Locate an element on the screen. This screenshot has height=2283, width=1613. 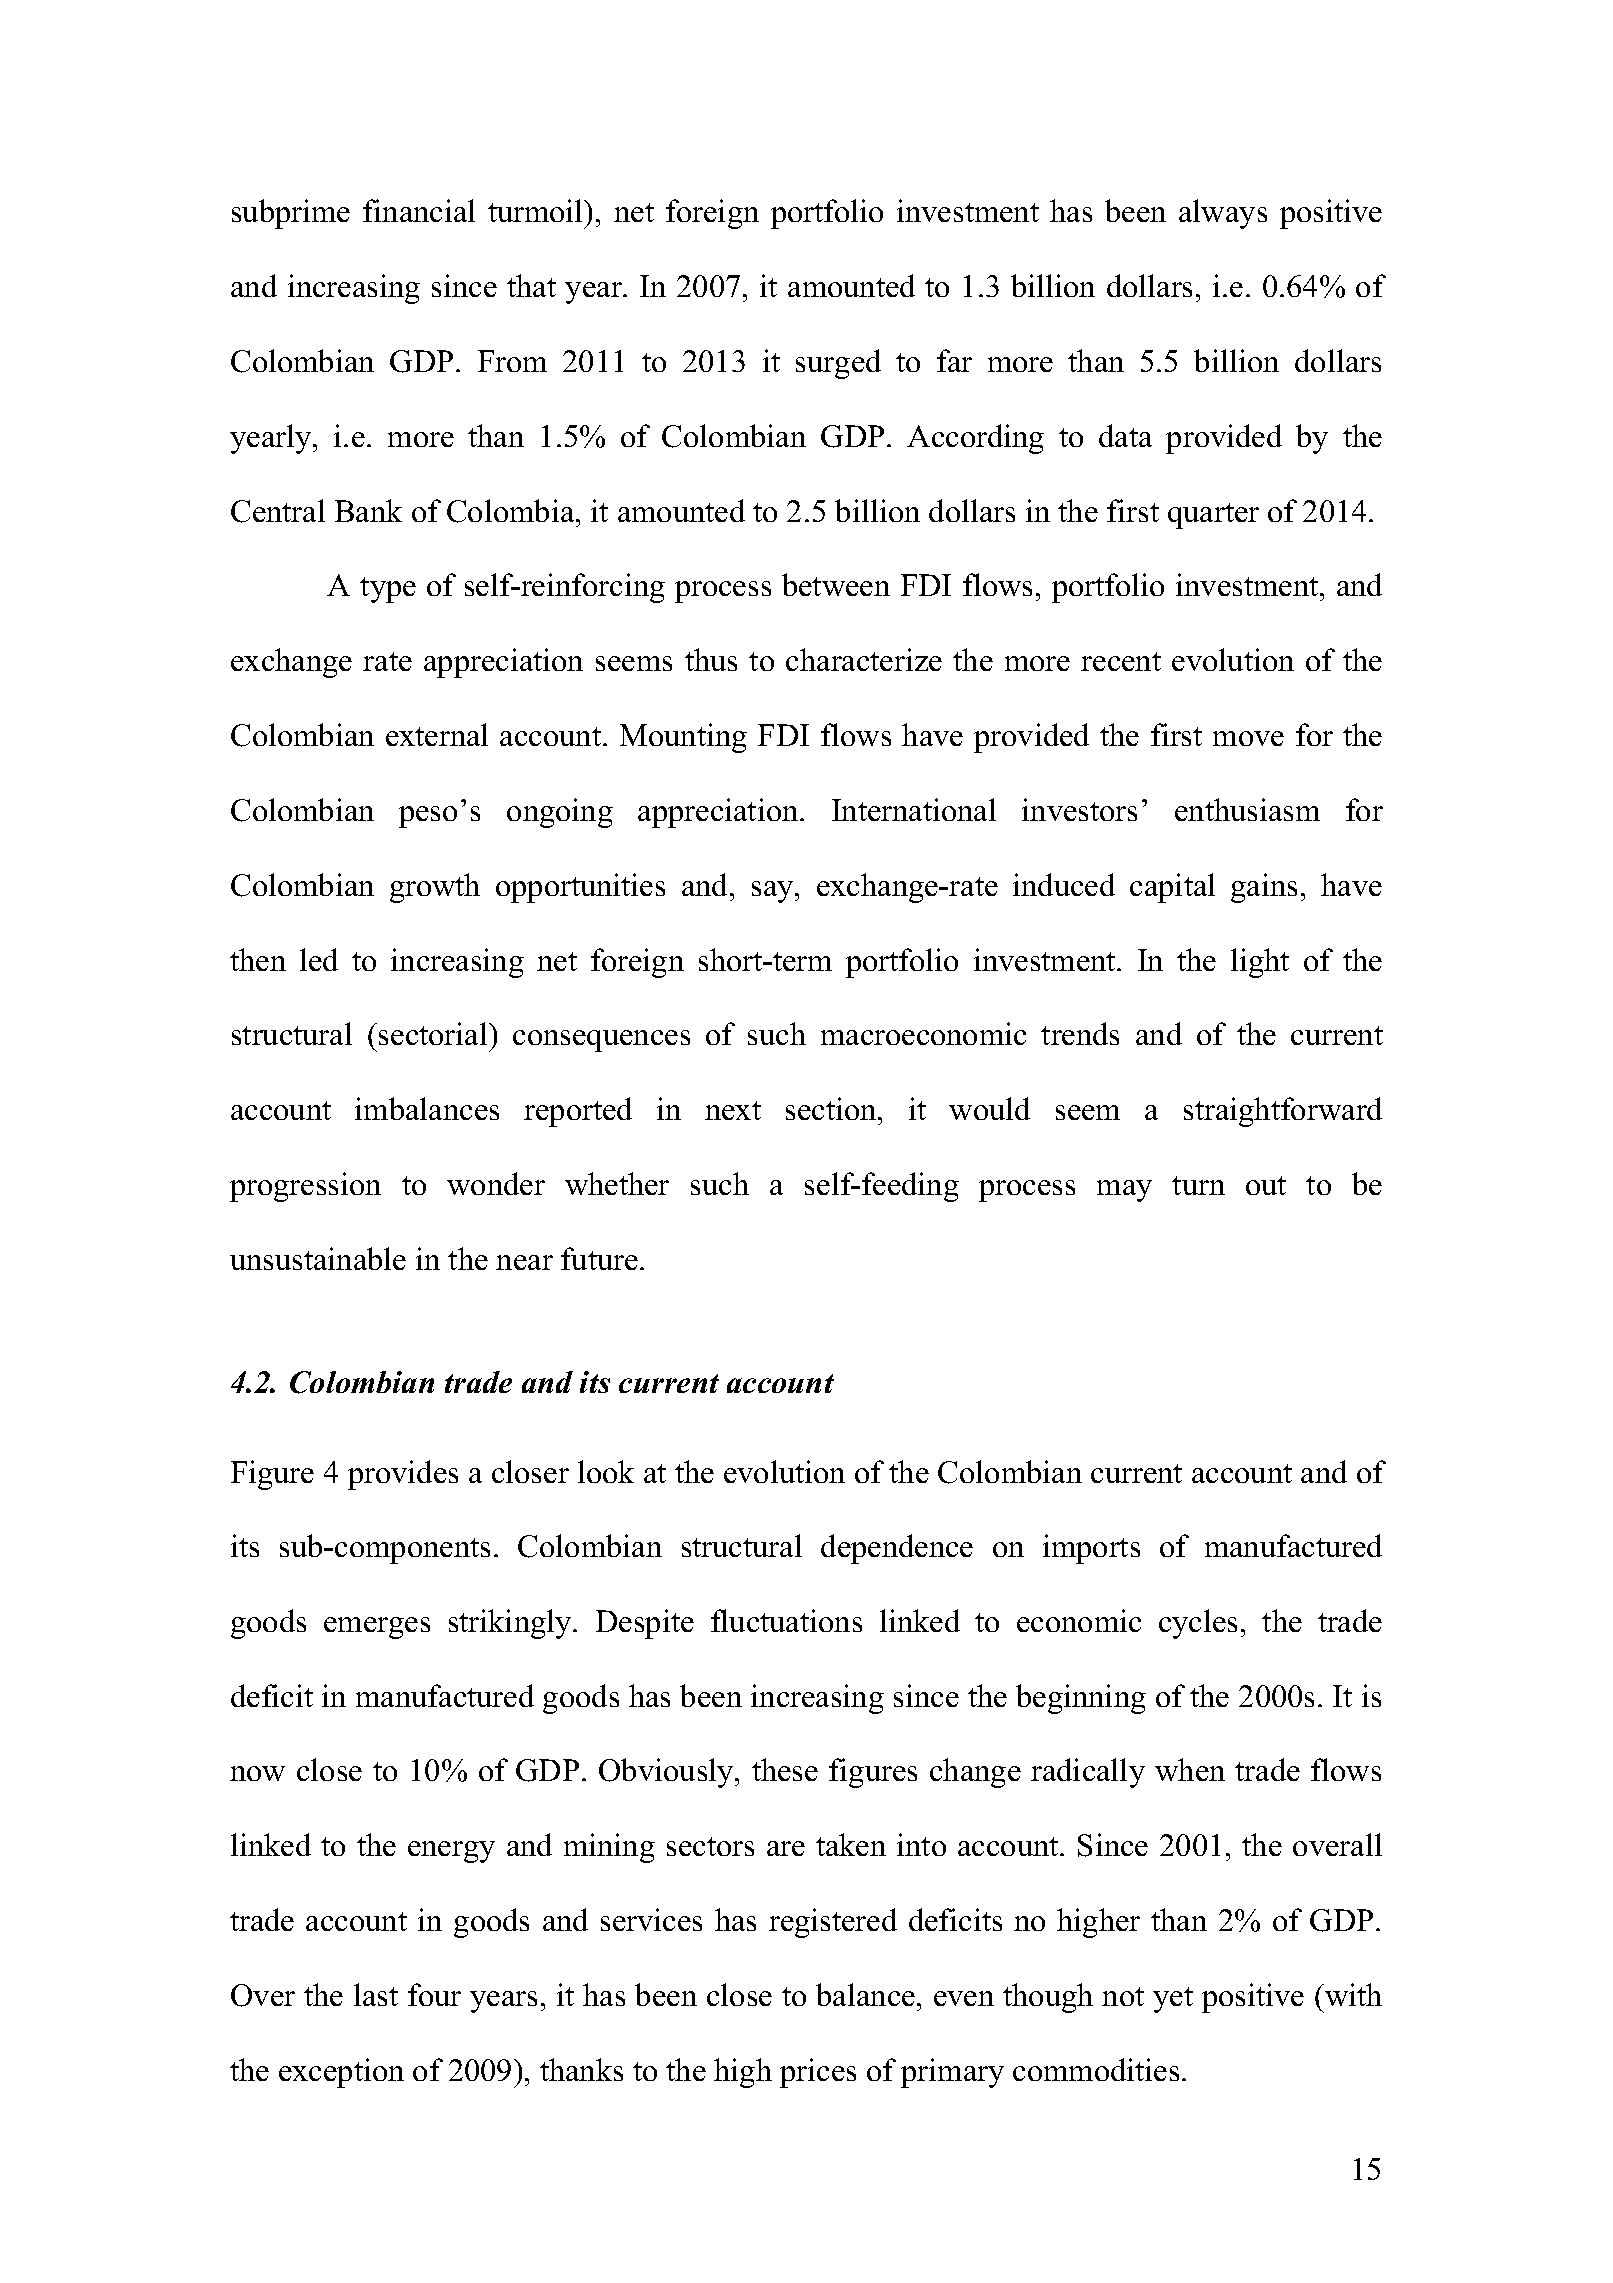
always is located at coordinates (1223, 214).
